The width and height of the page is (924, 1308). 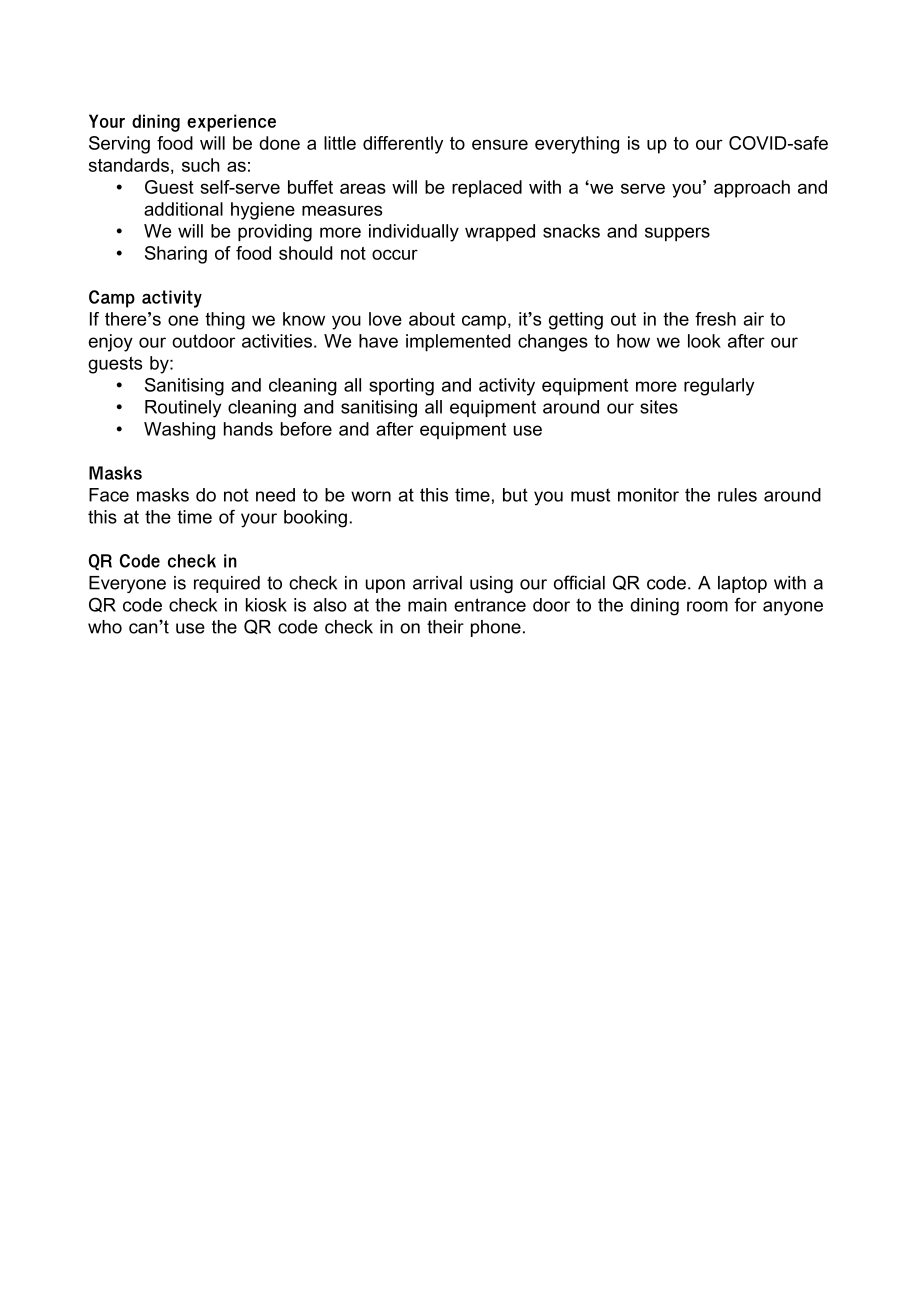 What do you see at coordinates (401, 387) in the page?
I see `sporting` at bounding box center [401, 387].
